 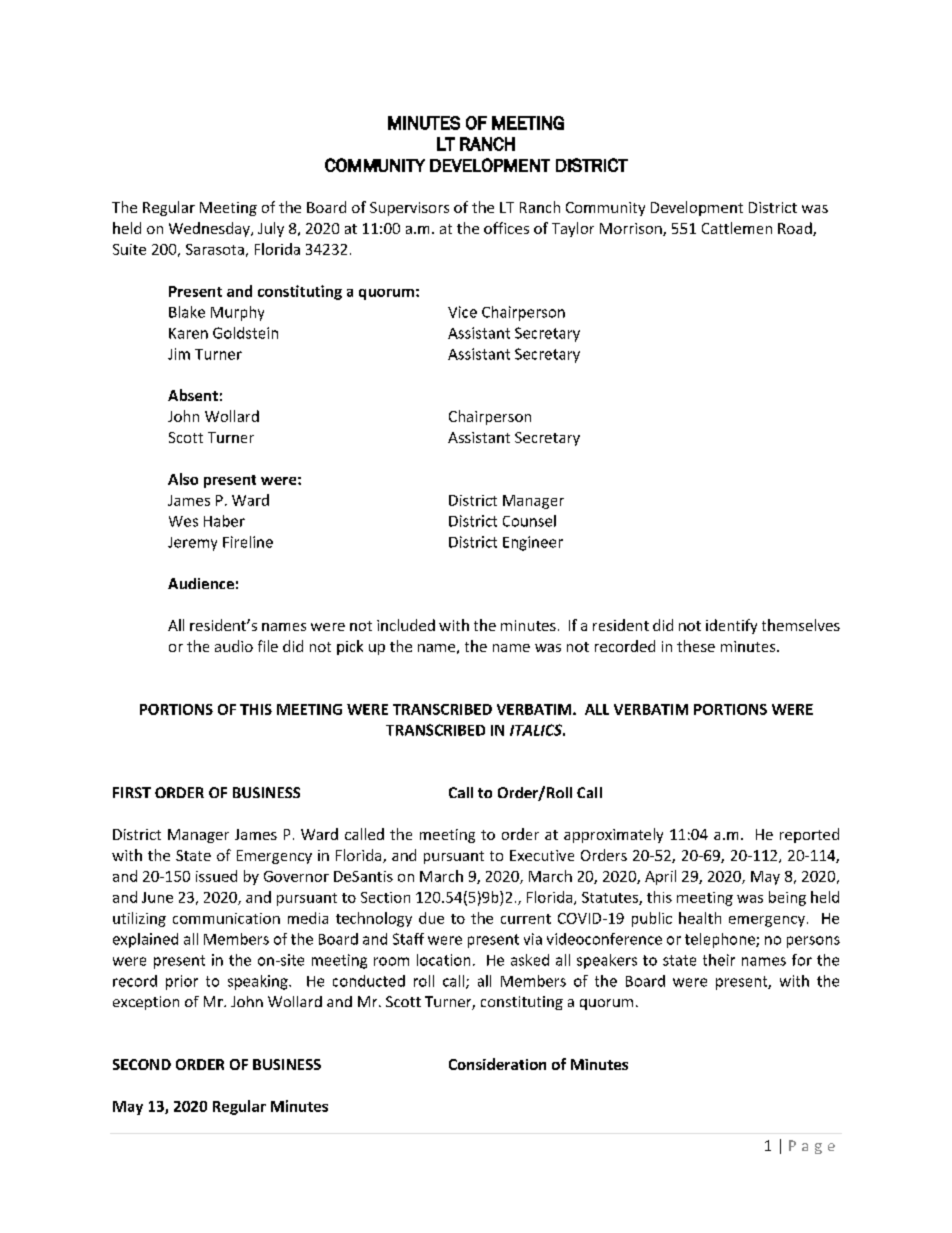 What do you see at coordinates (506, 228) in the screenshot?
I see `offices` at bounding box center [506, 228].
